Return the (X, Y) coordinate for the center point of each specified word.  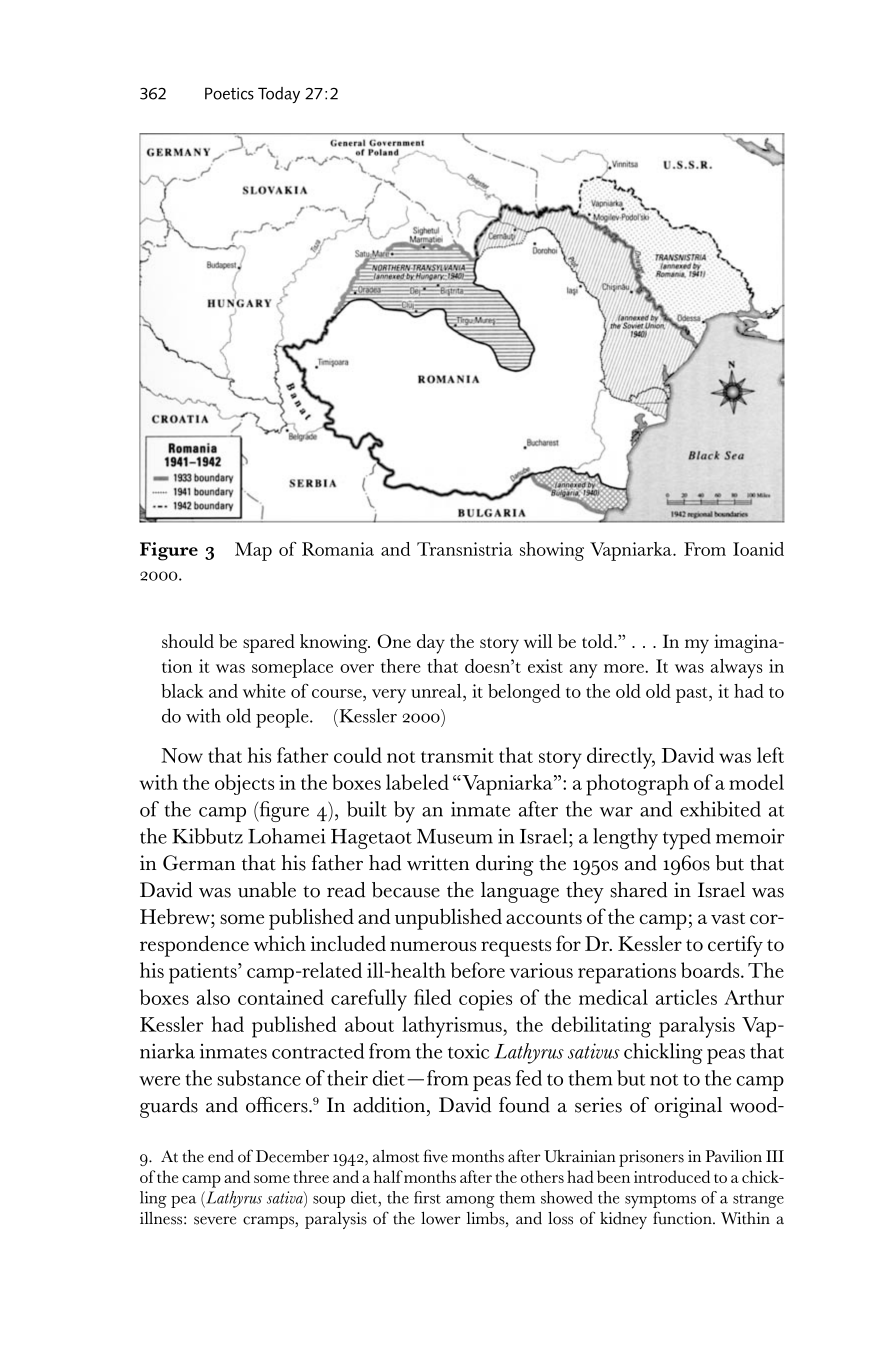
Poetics (229, 93)
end (221, 1156)
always (737, 668)
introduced (672, 1176)
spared (269, 643)
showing (552, 551)
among (470, 1202)
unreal (437, 691)
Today (279, 95)
